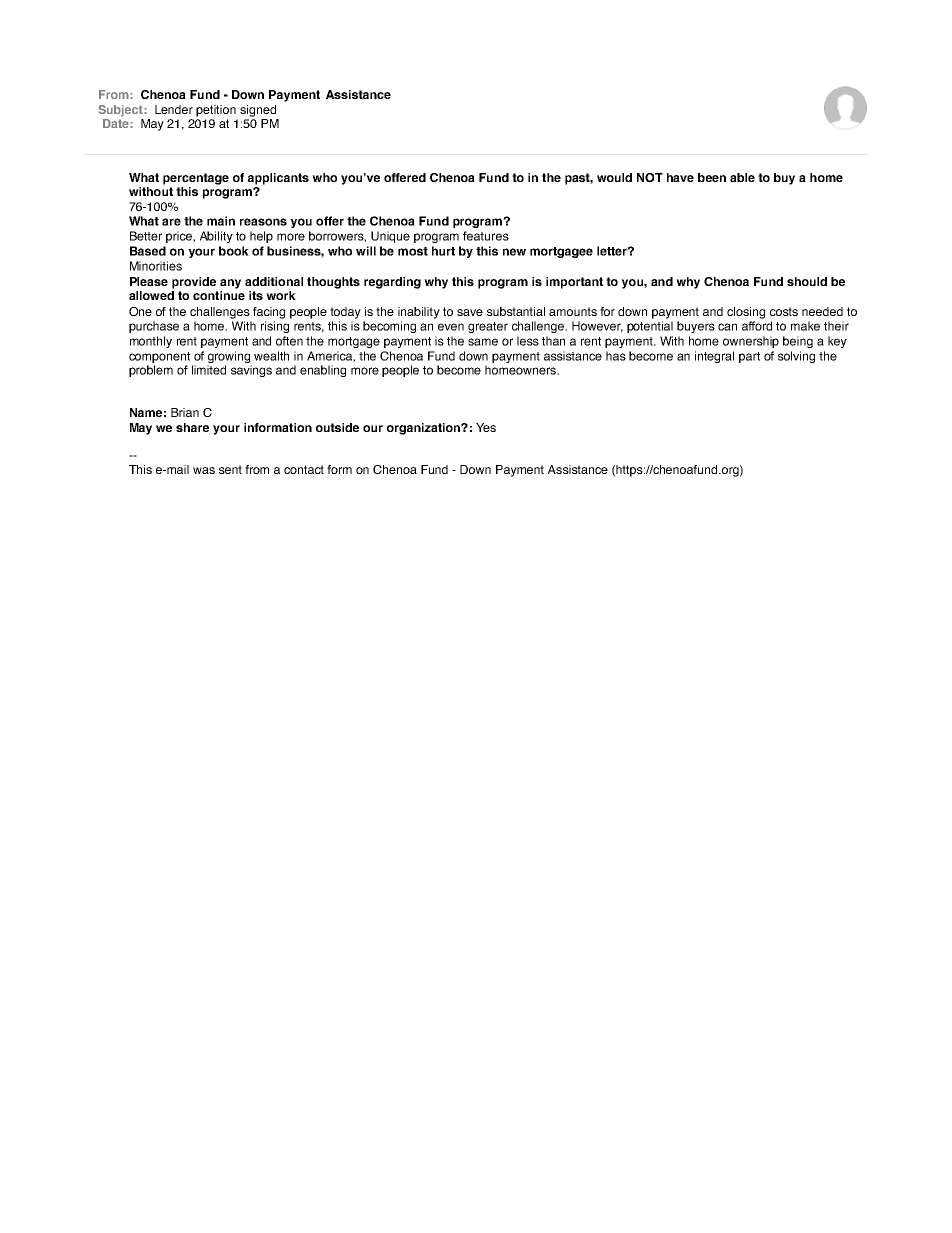 The width and height of the screenshot is (952, 1233). I want to click on signed, so click(258, 111).
